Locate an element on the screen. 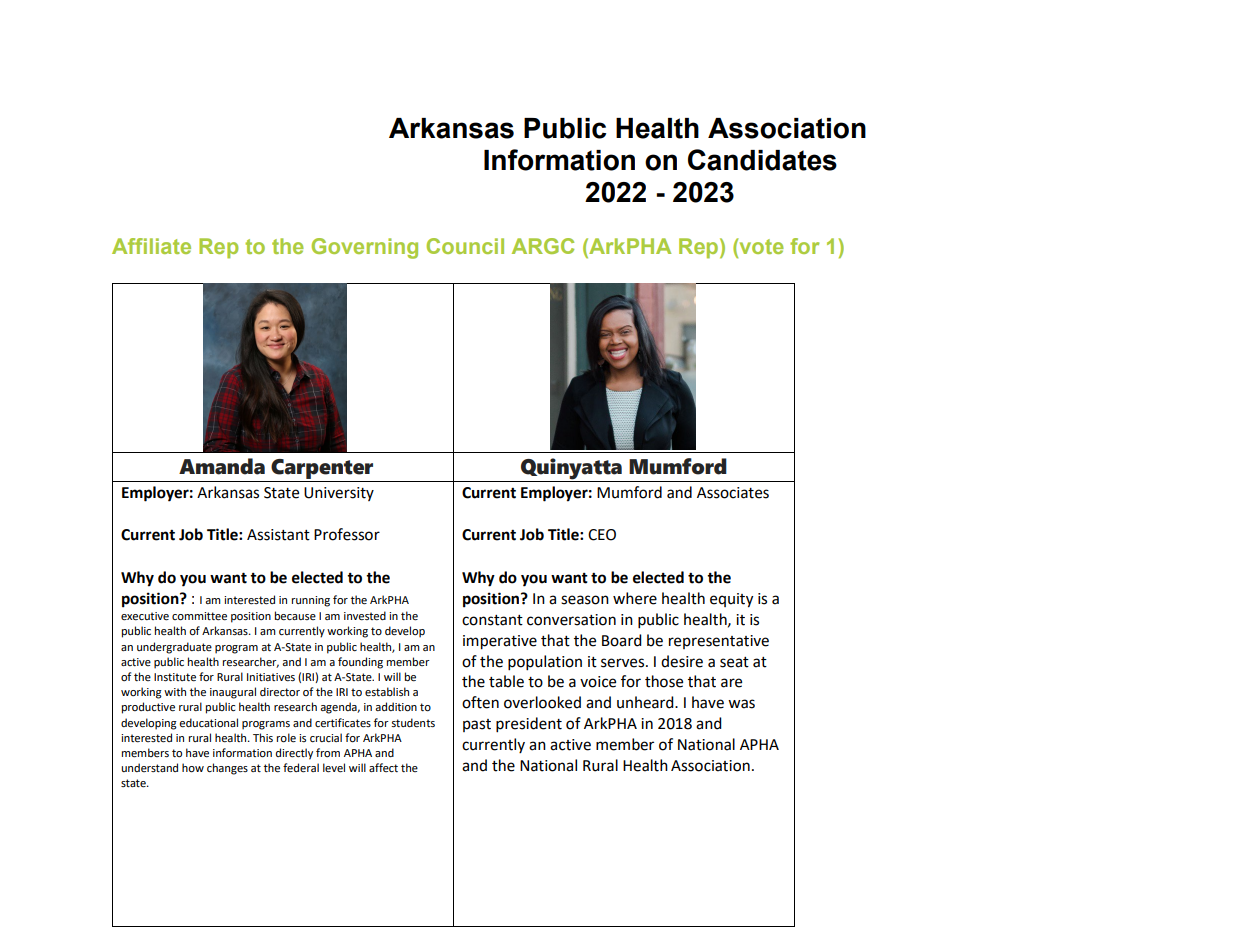 The height and width of the screenshot is (952, 1233). Council is located at coordinates (465, 246).
